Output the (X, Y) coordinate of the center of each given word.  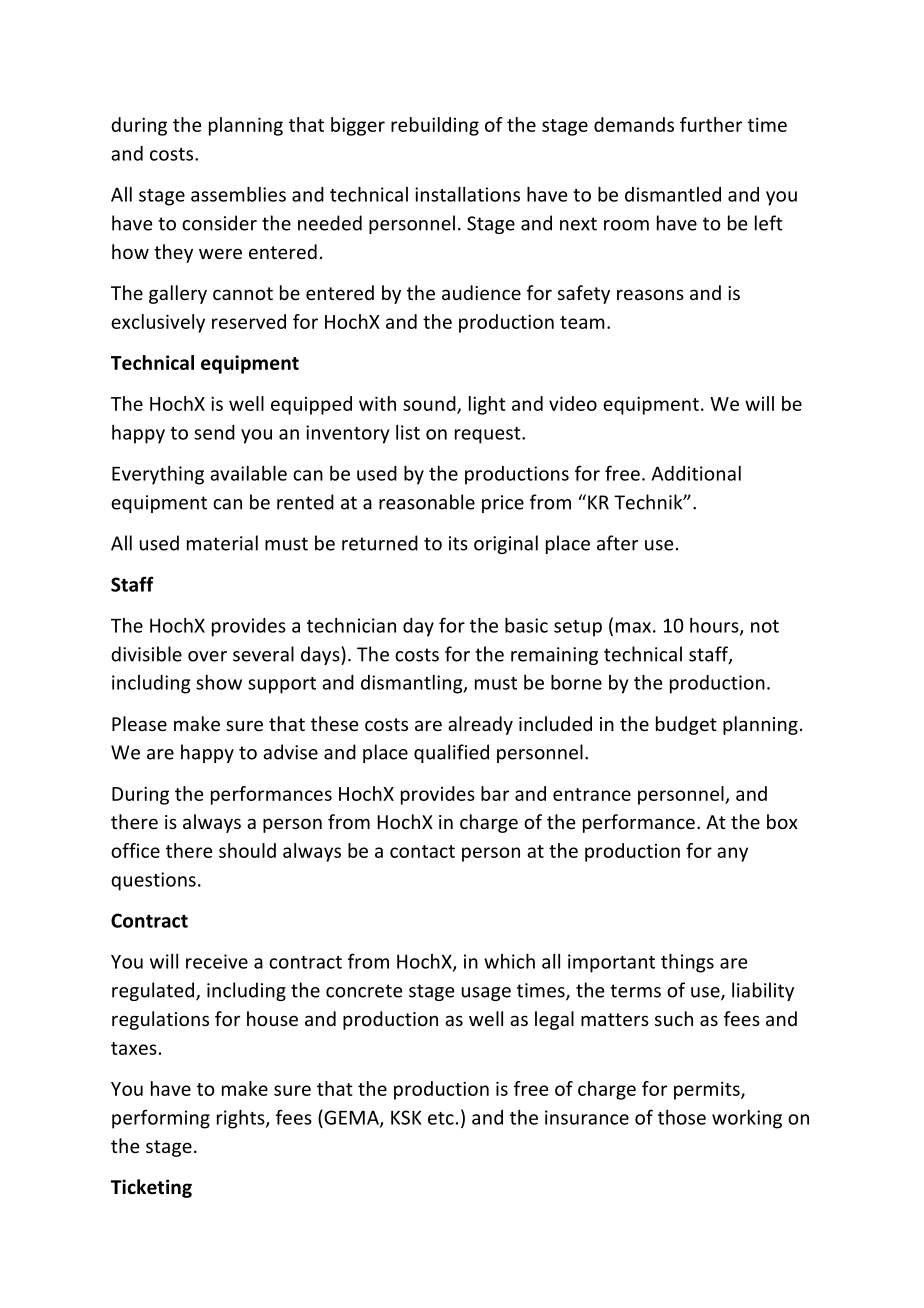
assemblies (238, 194)
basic (526, 625)
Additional (696, 473)
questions (153, 881)
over (207, 656)
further (711, 124)
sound (430, 404)
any (732, 854)
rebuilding (435, 126)
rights (242, 1119)
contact (422, 851)
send (214, 432)
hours (715, 626)
